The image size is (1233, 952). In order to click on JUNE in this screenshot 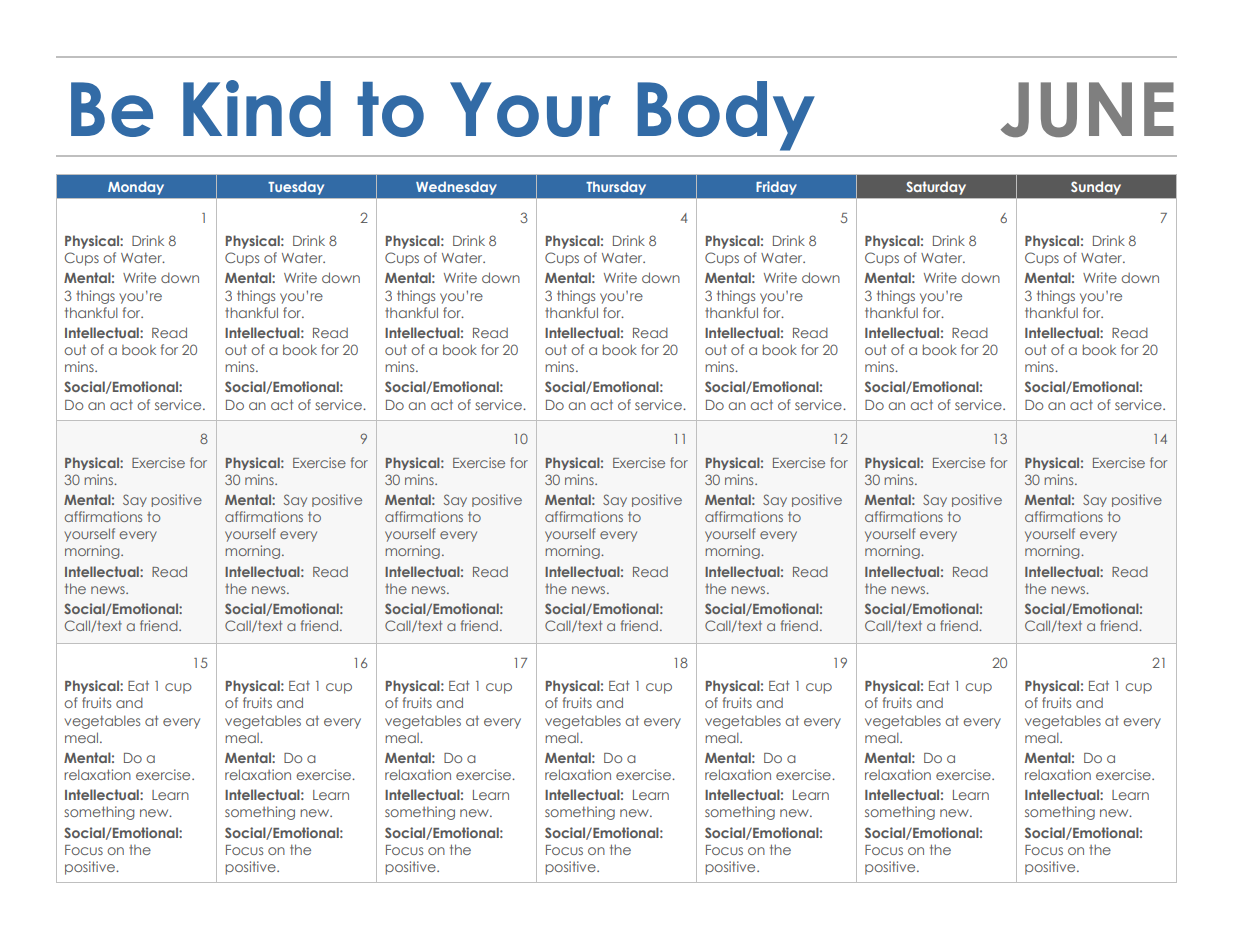, I will do `click(1087, 109)`.
